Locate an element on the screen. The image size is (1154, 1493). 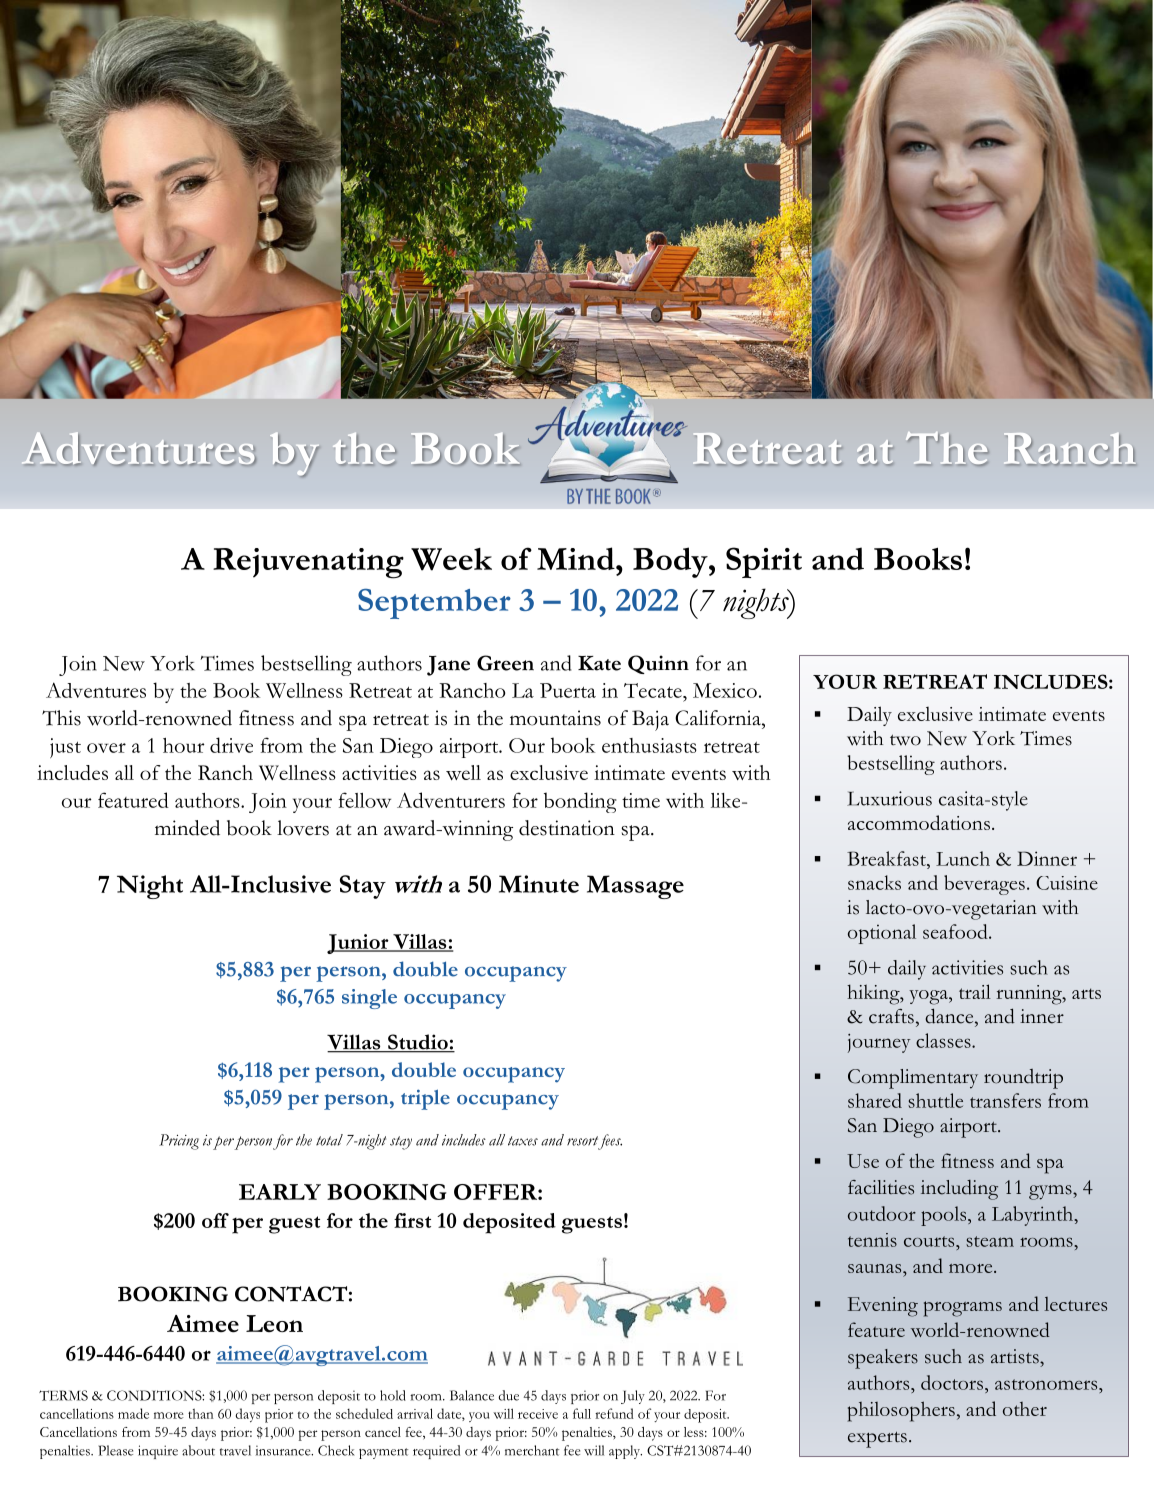
Rejuvenating is located at coordinates (308, 563).
